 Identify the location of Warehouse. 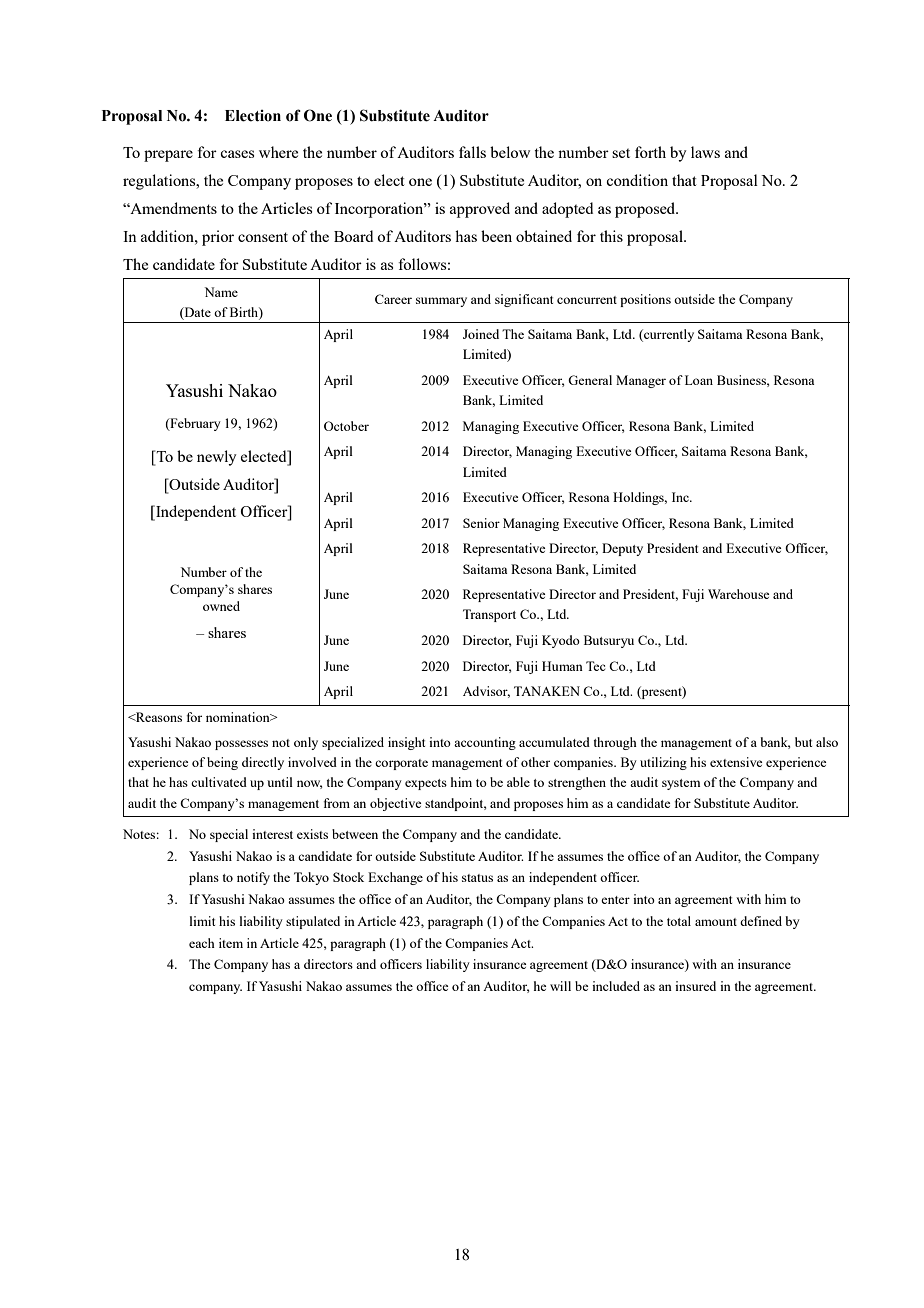
(739, 594).
